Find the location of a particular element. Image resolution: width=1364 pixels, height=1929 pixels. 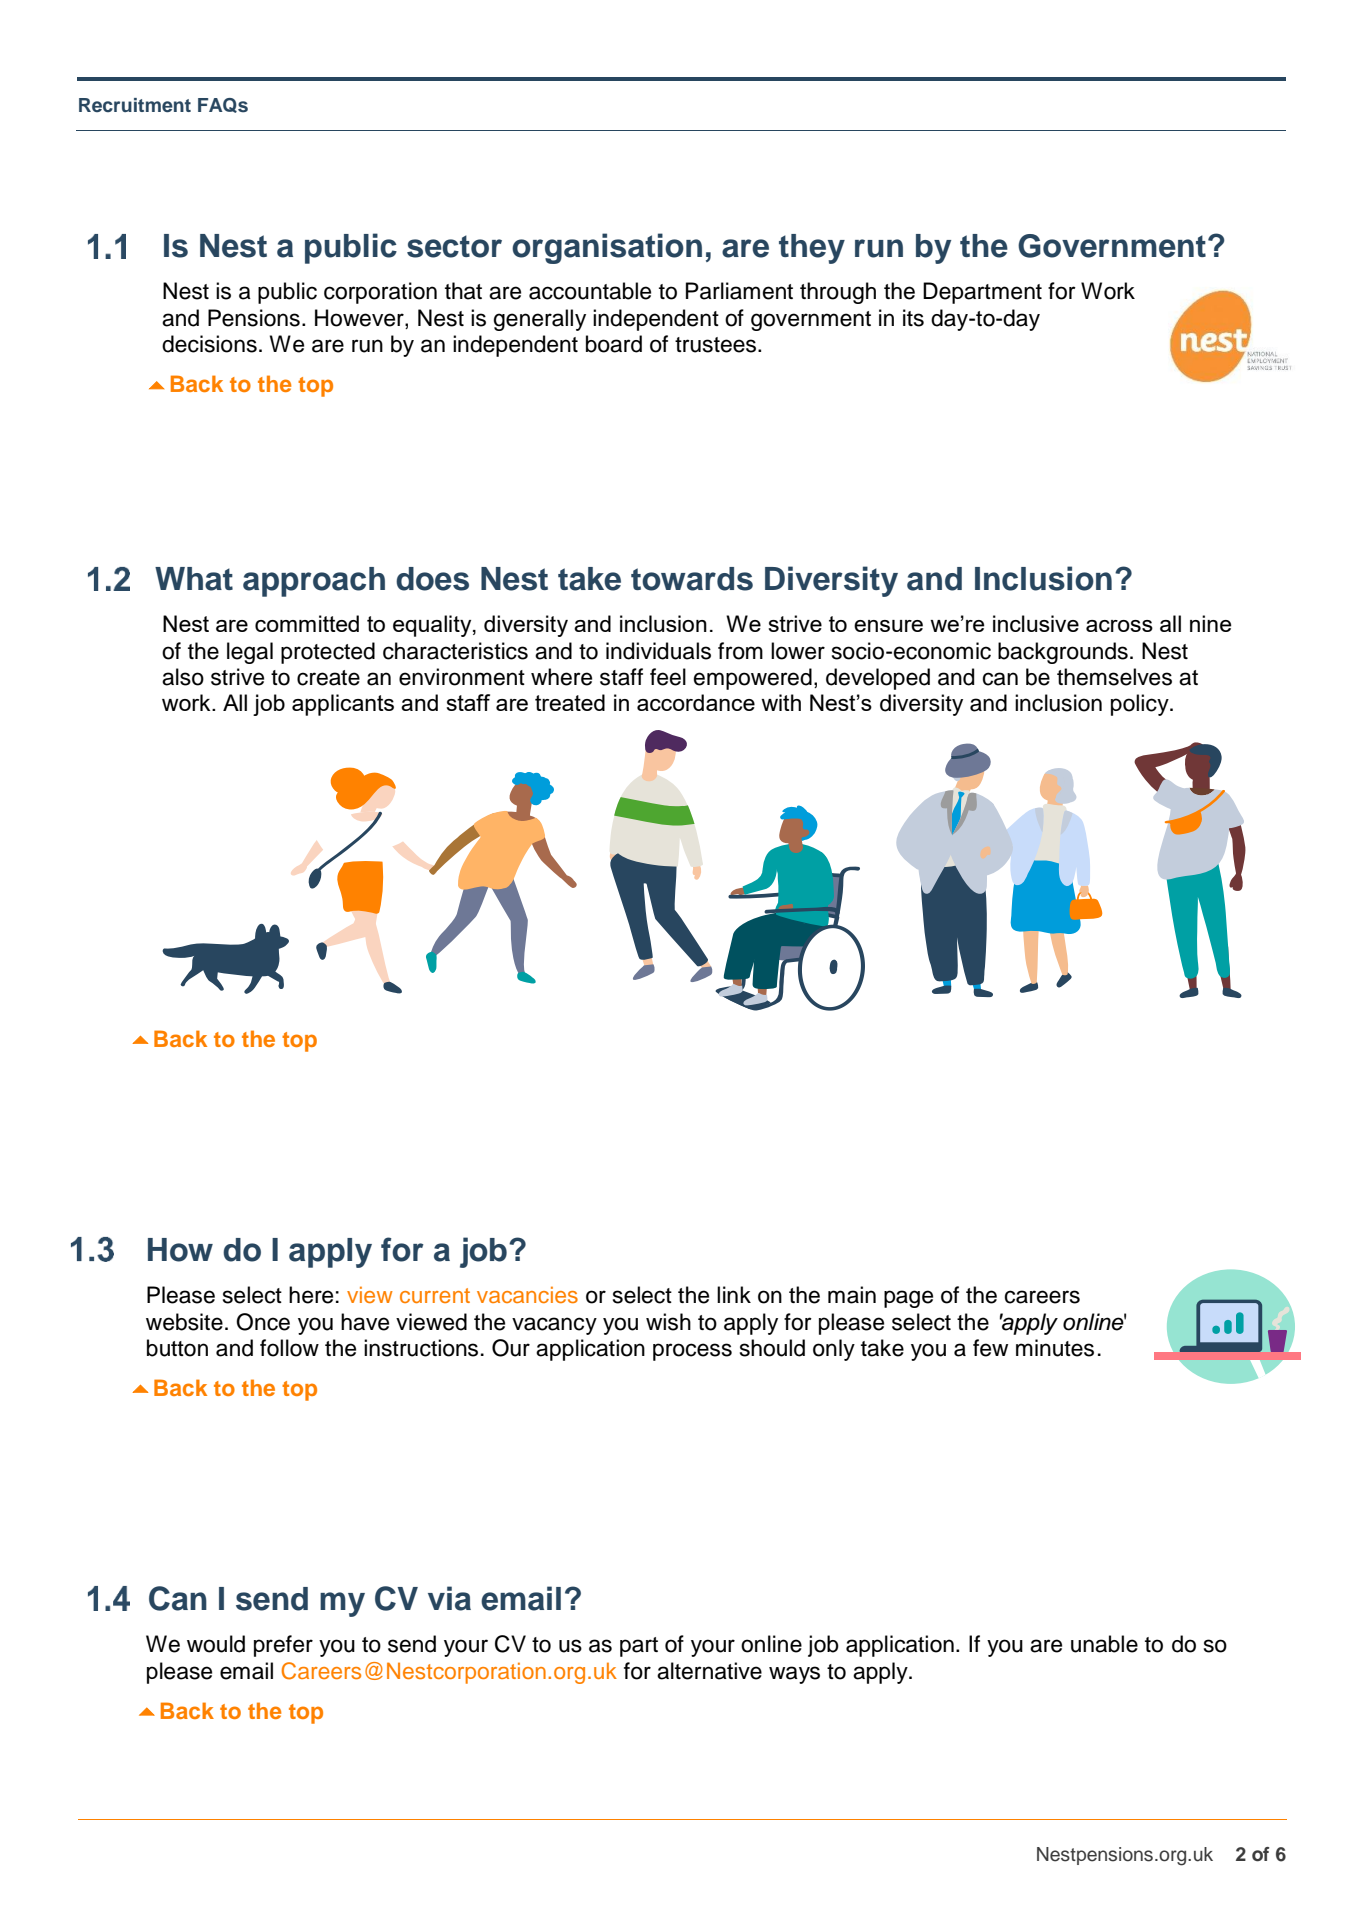

prefer is located at coordinates (283, 1646).
